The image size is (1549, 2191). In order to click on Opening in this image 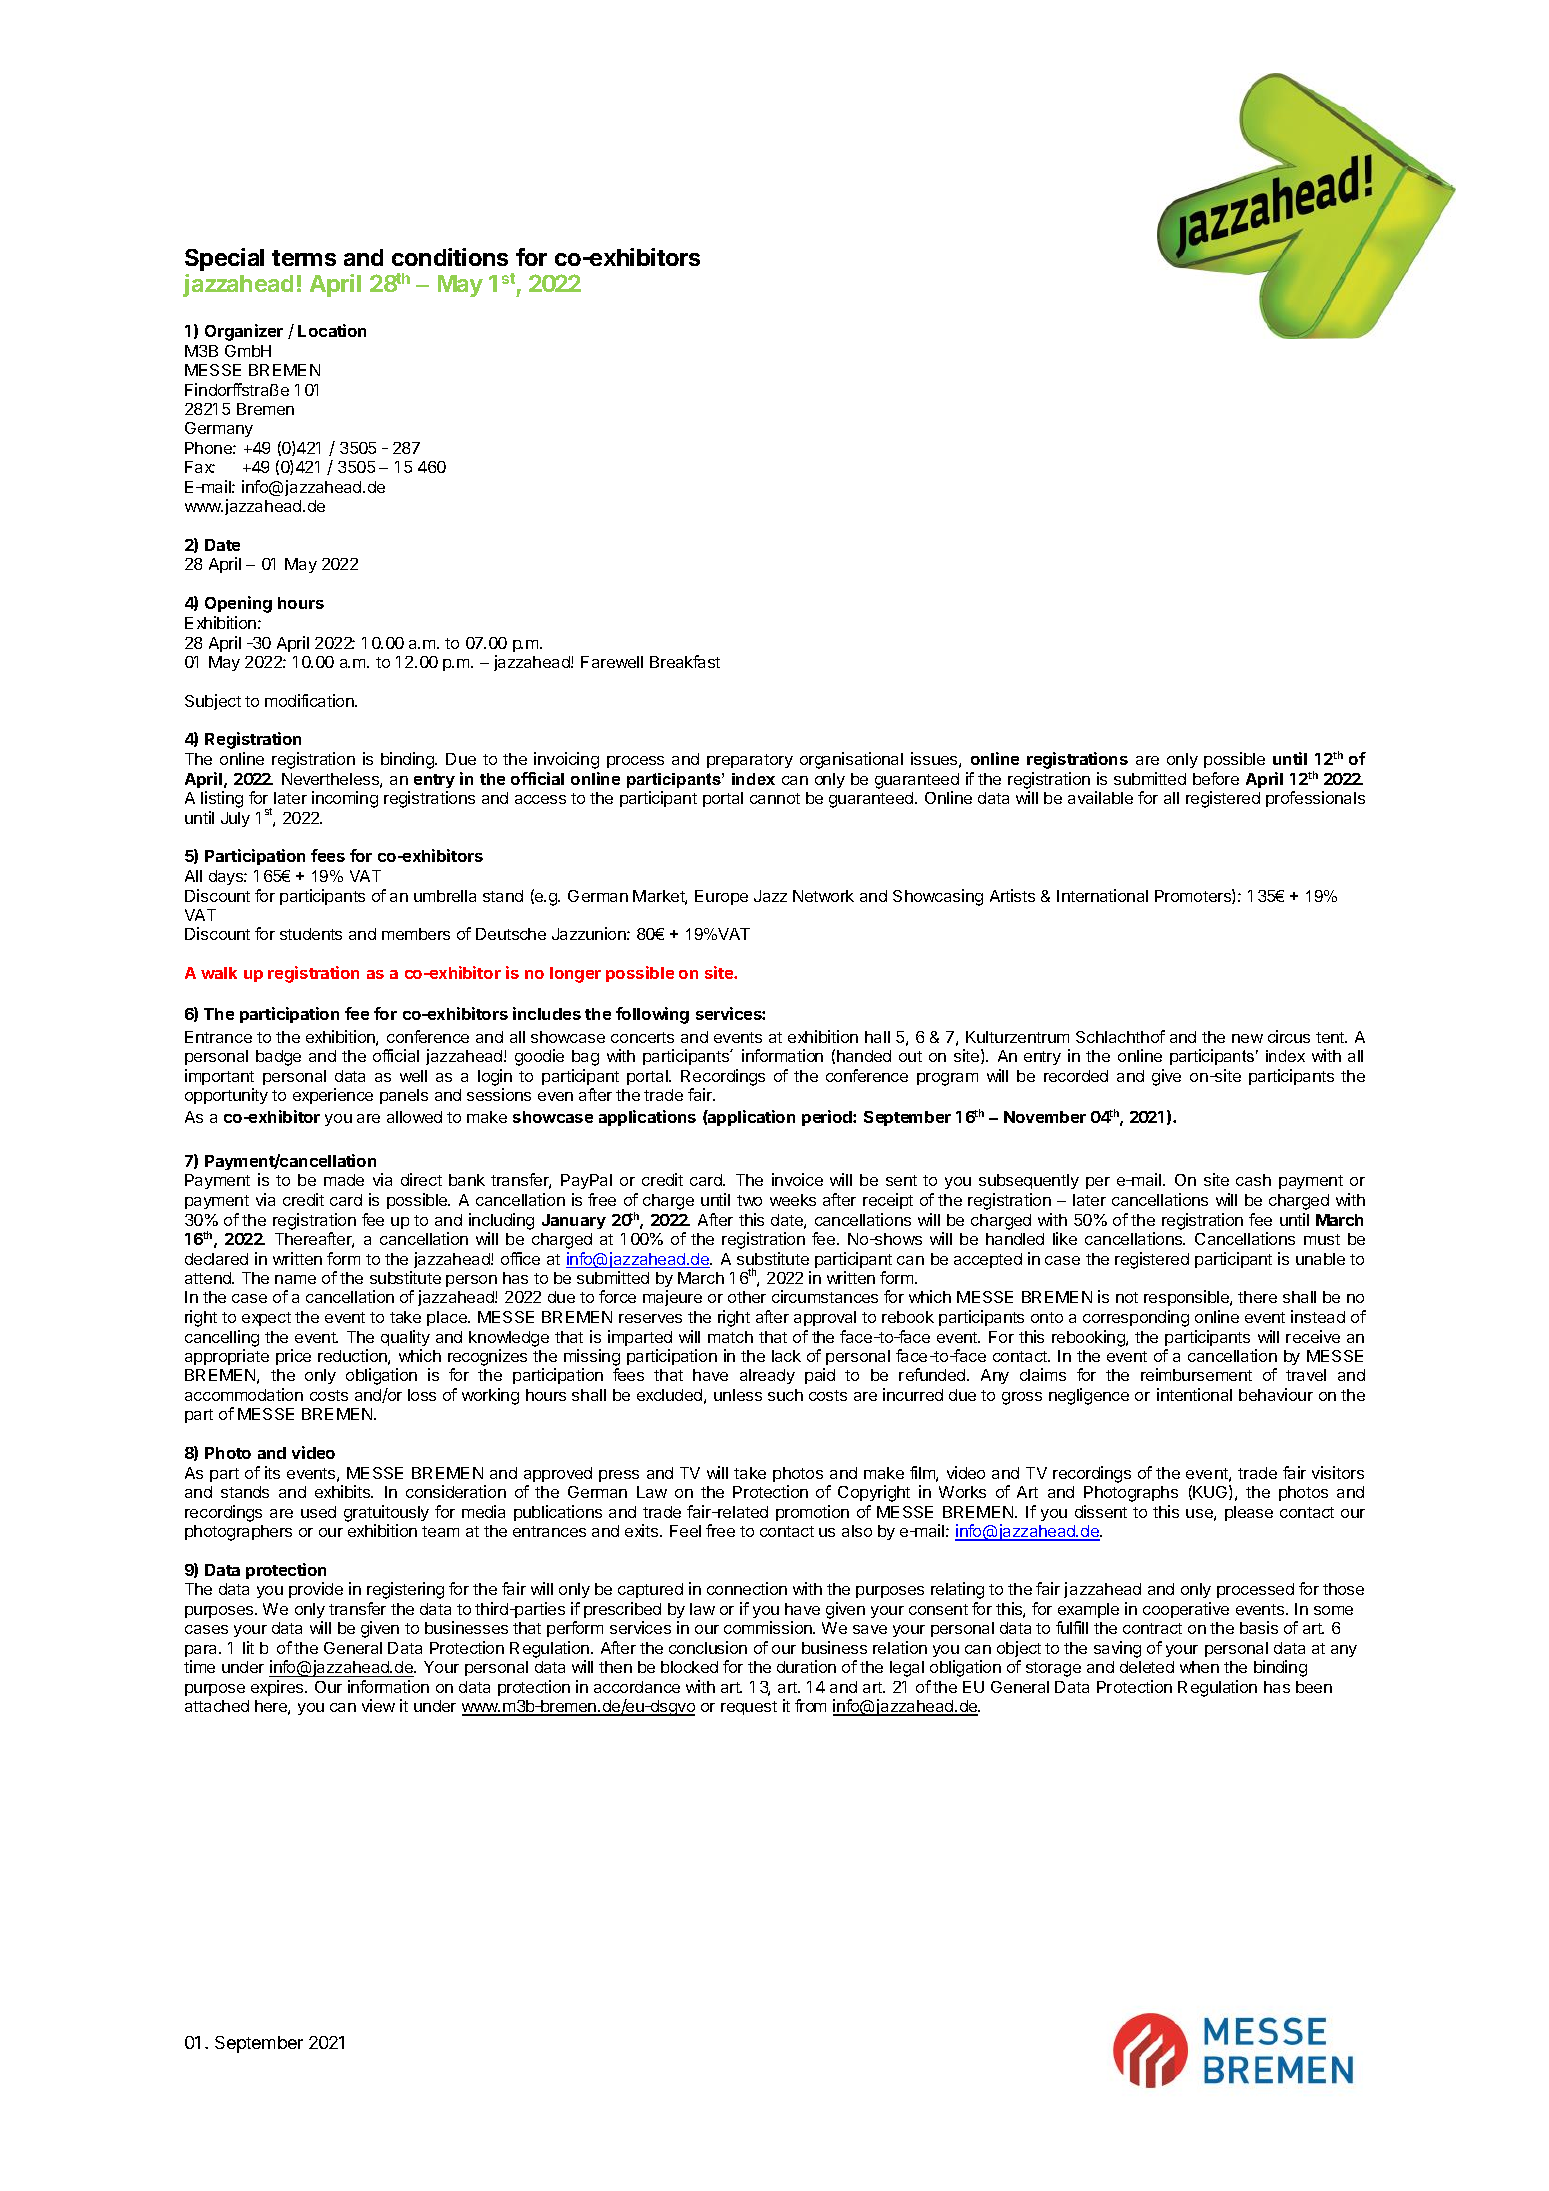, I will do `click(238, 604)`.
